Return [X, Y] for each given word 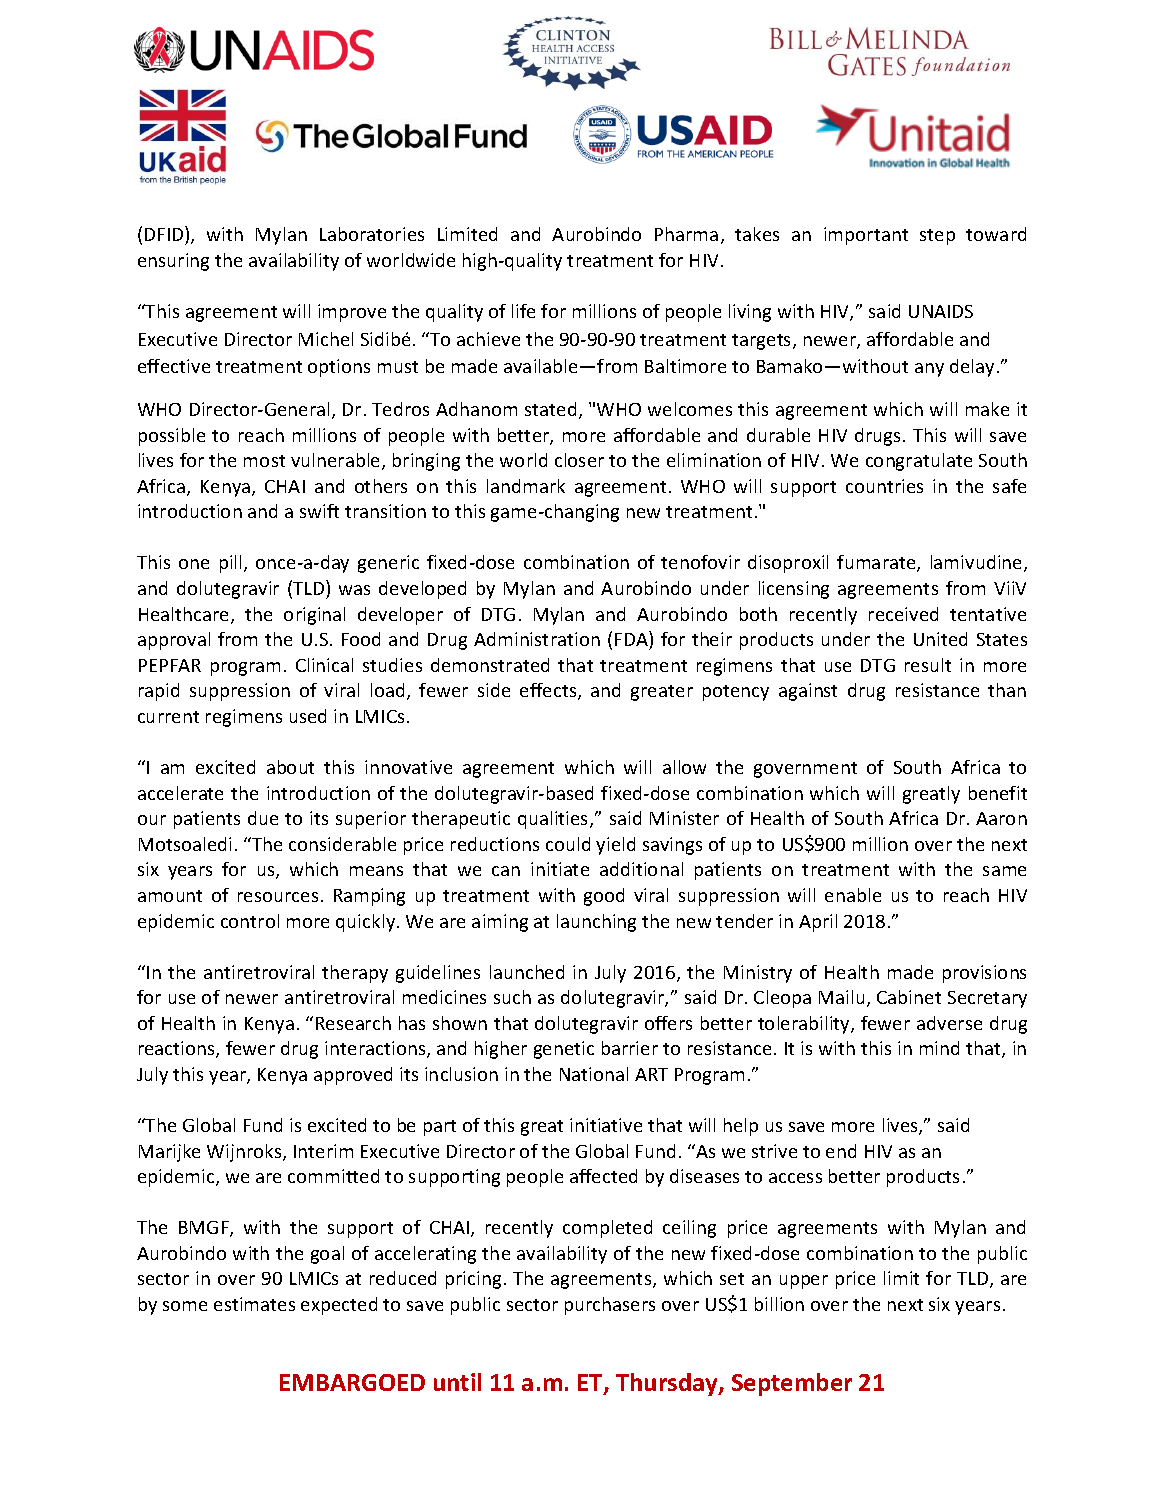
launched [527, 972]
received [903, 614]
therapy [355, 974]
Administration [537, 639]
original [314, 616]
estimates [254, 1304]
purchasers [610, 1306]
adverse [949, 1023]
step [937, 237]
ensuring [173, 262]
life [523, 311]
